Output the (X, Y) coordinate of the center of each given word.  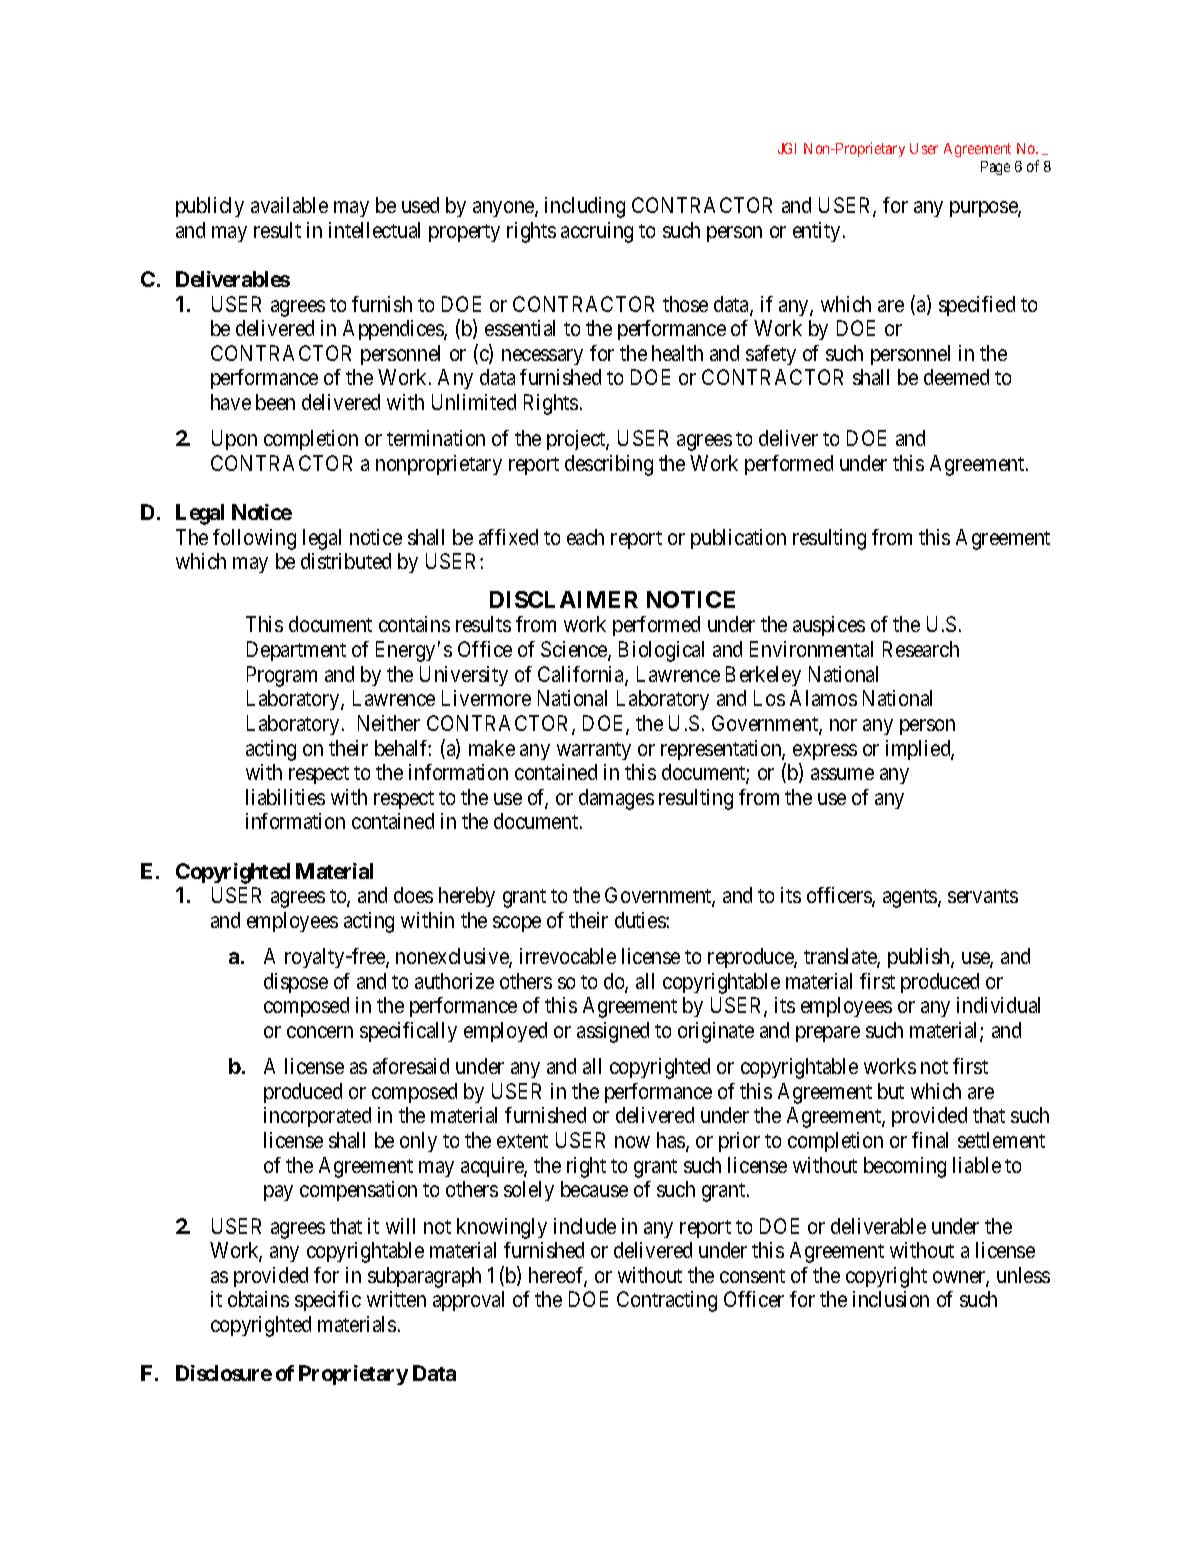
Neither (389, 723)
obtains (258, 1299)
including (585, 207)
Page (995, 168)
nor (843, 725)
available (289, 205)
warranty (594, 751)
